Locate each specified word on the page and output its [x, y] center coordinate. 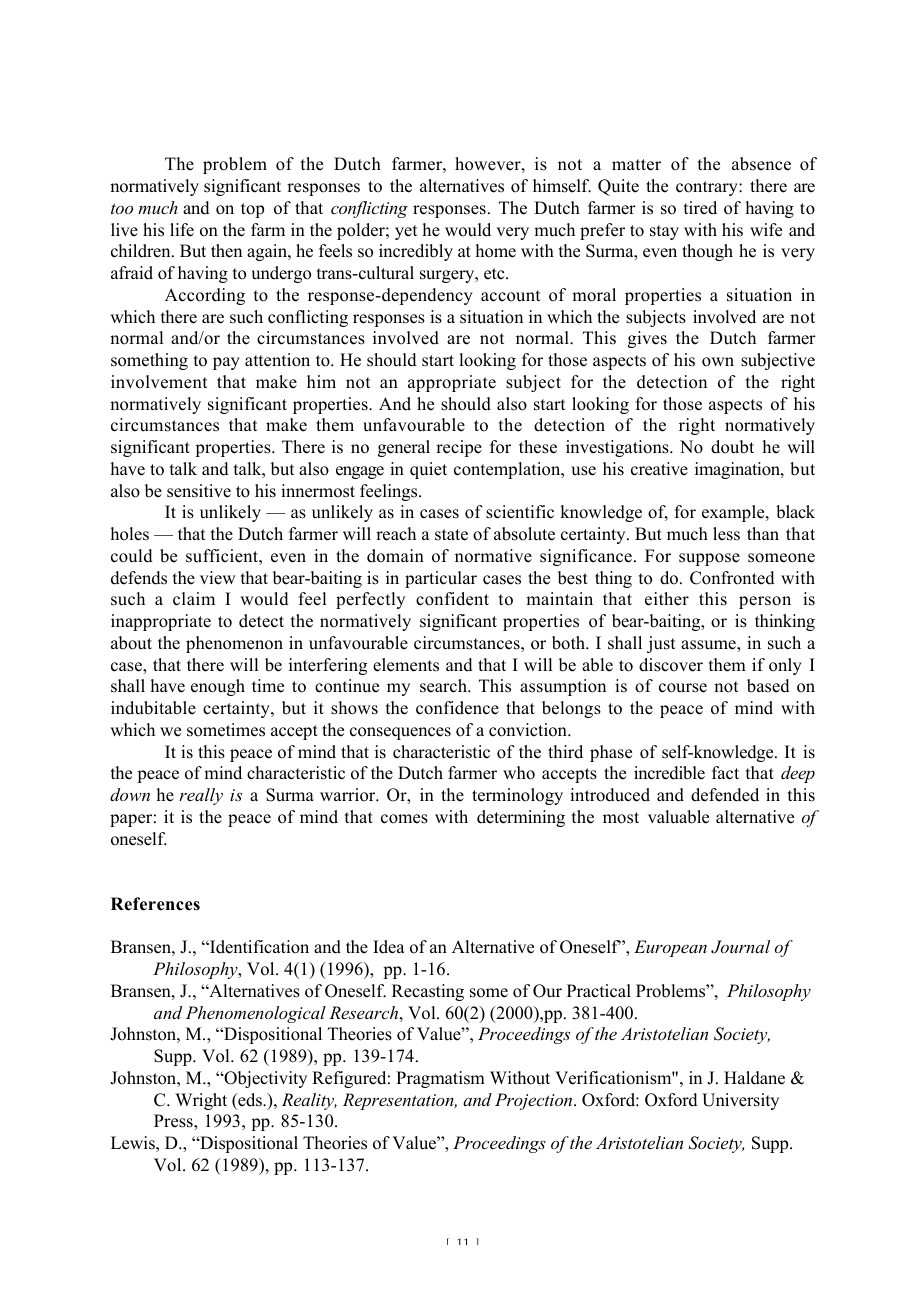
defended [725, 795]
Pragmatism [440, 1079]
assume [709, 645]
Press [174, 1121]
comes [404, 819]
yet [406, 232]
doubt [732, 447]
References [155, 904]
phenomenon [234, 644]
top [252, 210]
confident [452, 599]
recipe [459, 448]
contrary [708, 188]
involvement [159, 382]
